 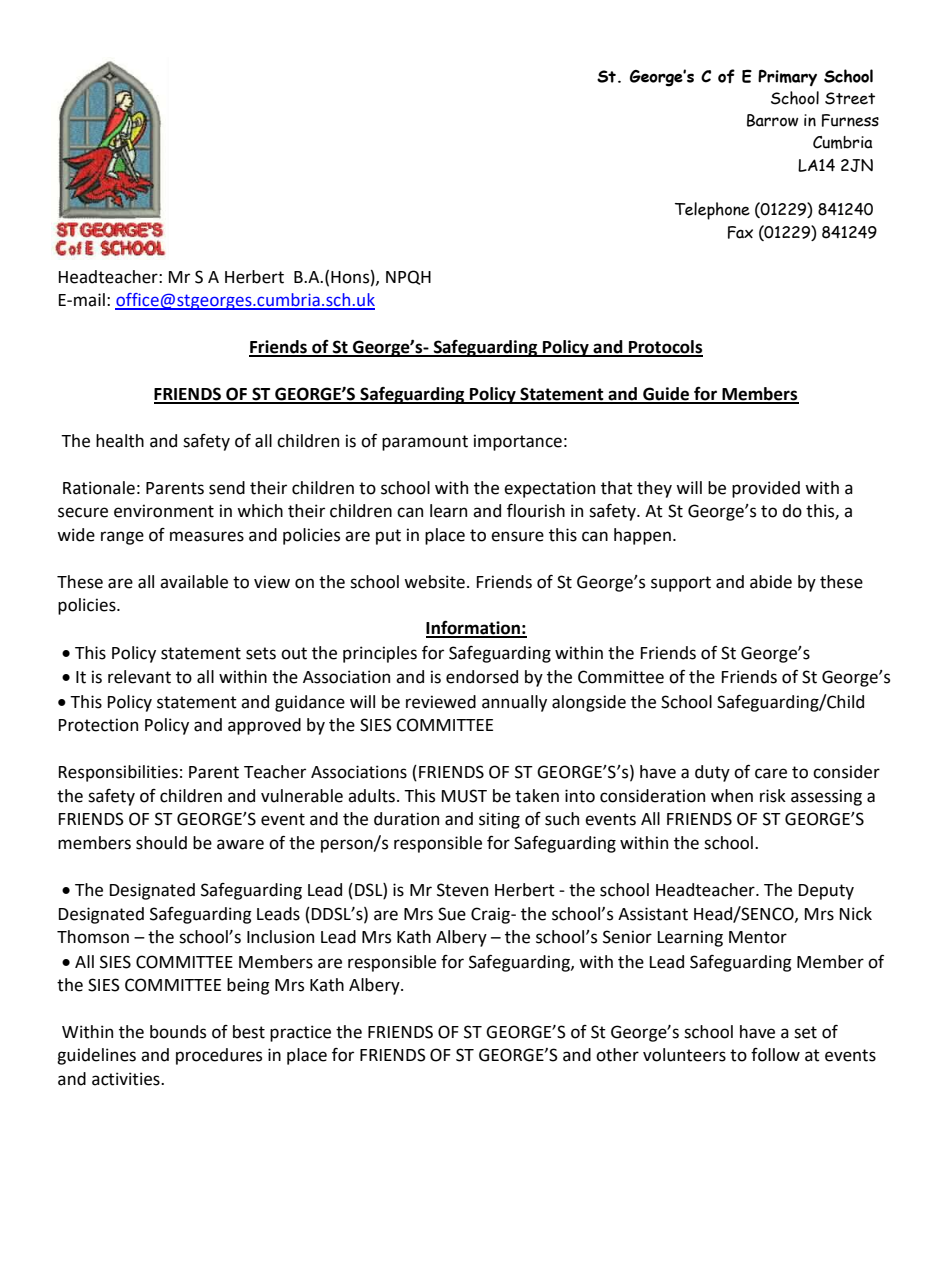 I want to click on bounds, so click(x=178, y=1032).
